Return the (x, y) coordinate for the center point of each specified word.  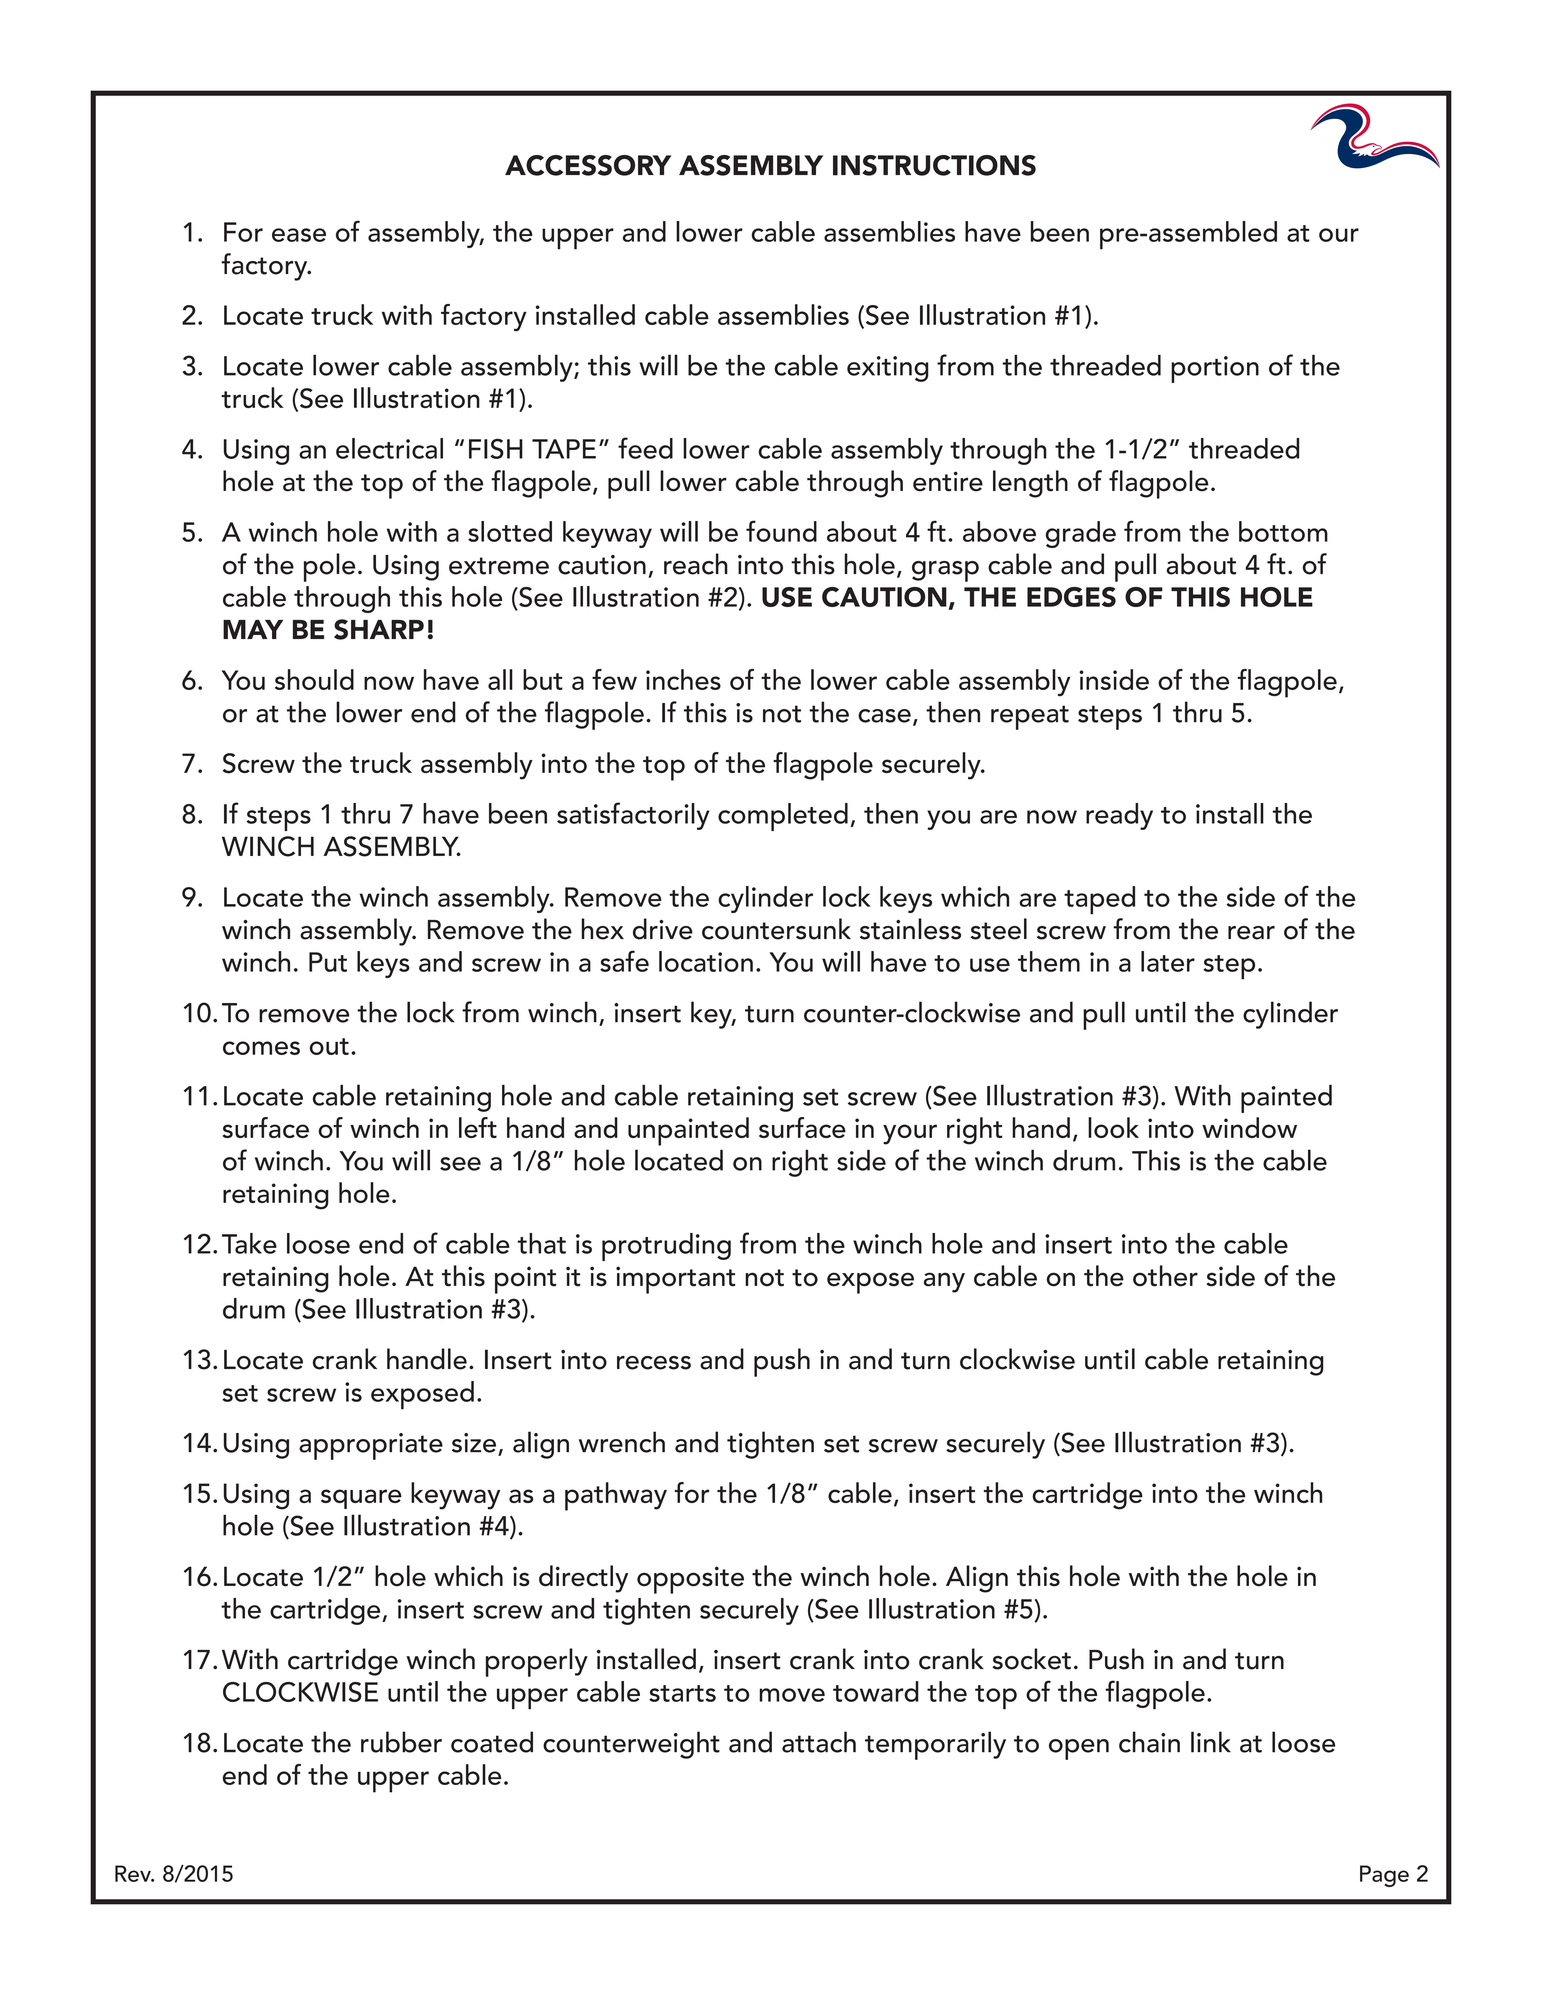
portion (1215, 369)
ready (1119, 816)
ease (299, 235)
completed (783, 817)
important (675, 1280)
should (314, 679)
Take (249, 1243)
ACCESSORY (588, 165)
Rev (134, 1873)
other (1165, 1276)
